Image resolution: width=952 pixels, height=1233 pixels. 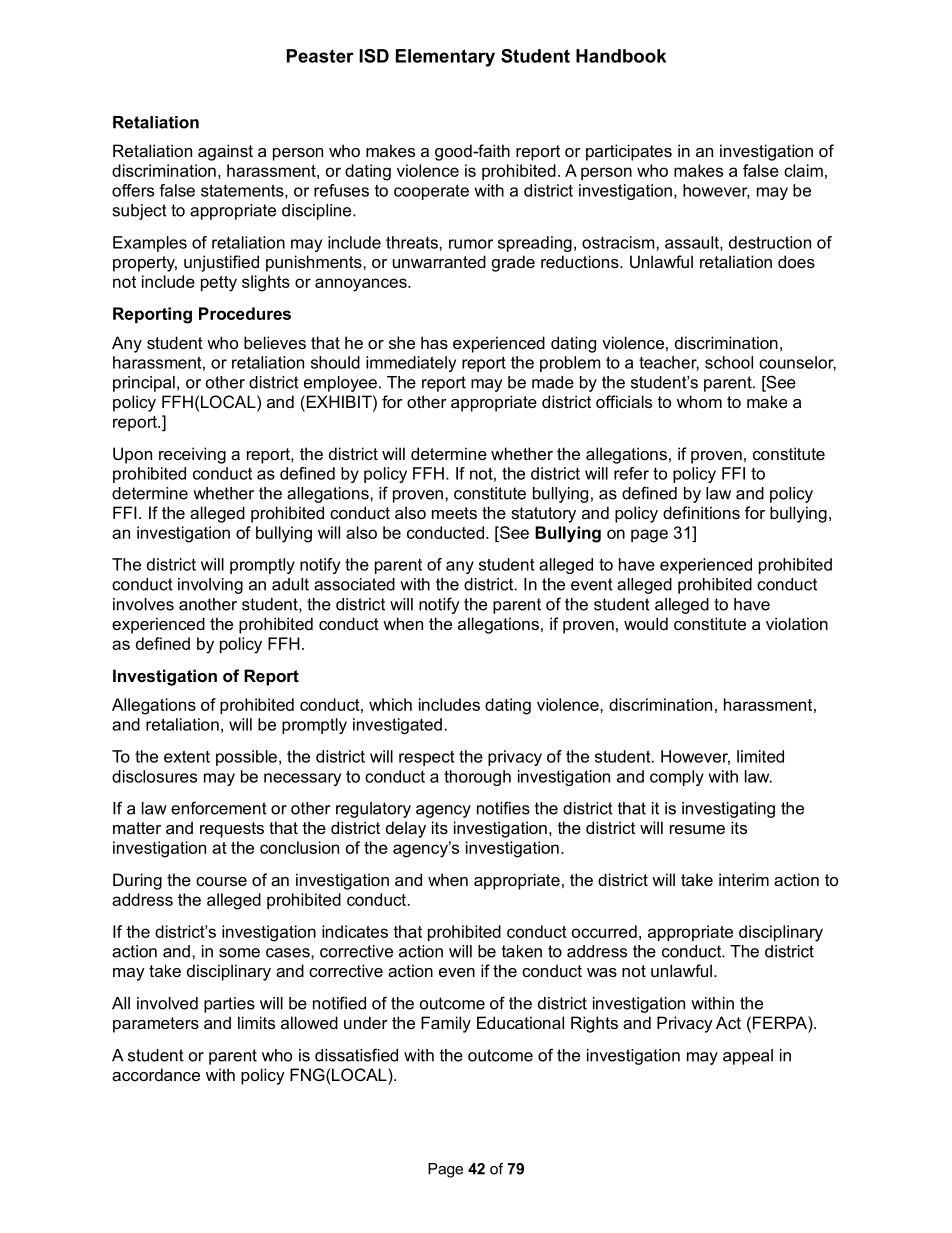 I want to click on violation, so click(x=797, y=623).
